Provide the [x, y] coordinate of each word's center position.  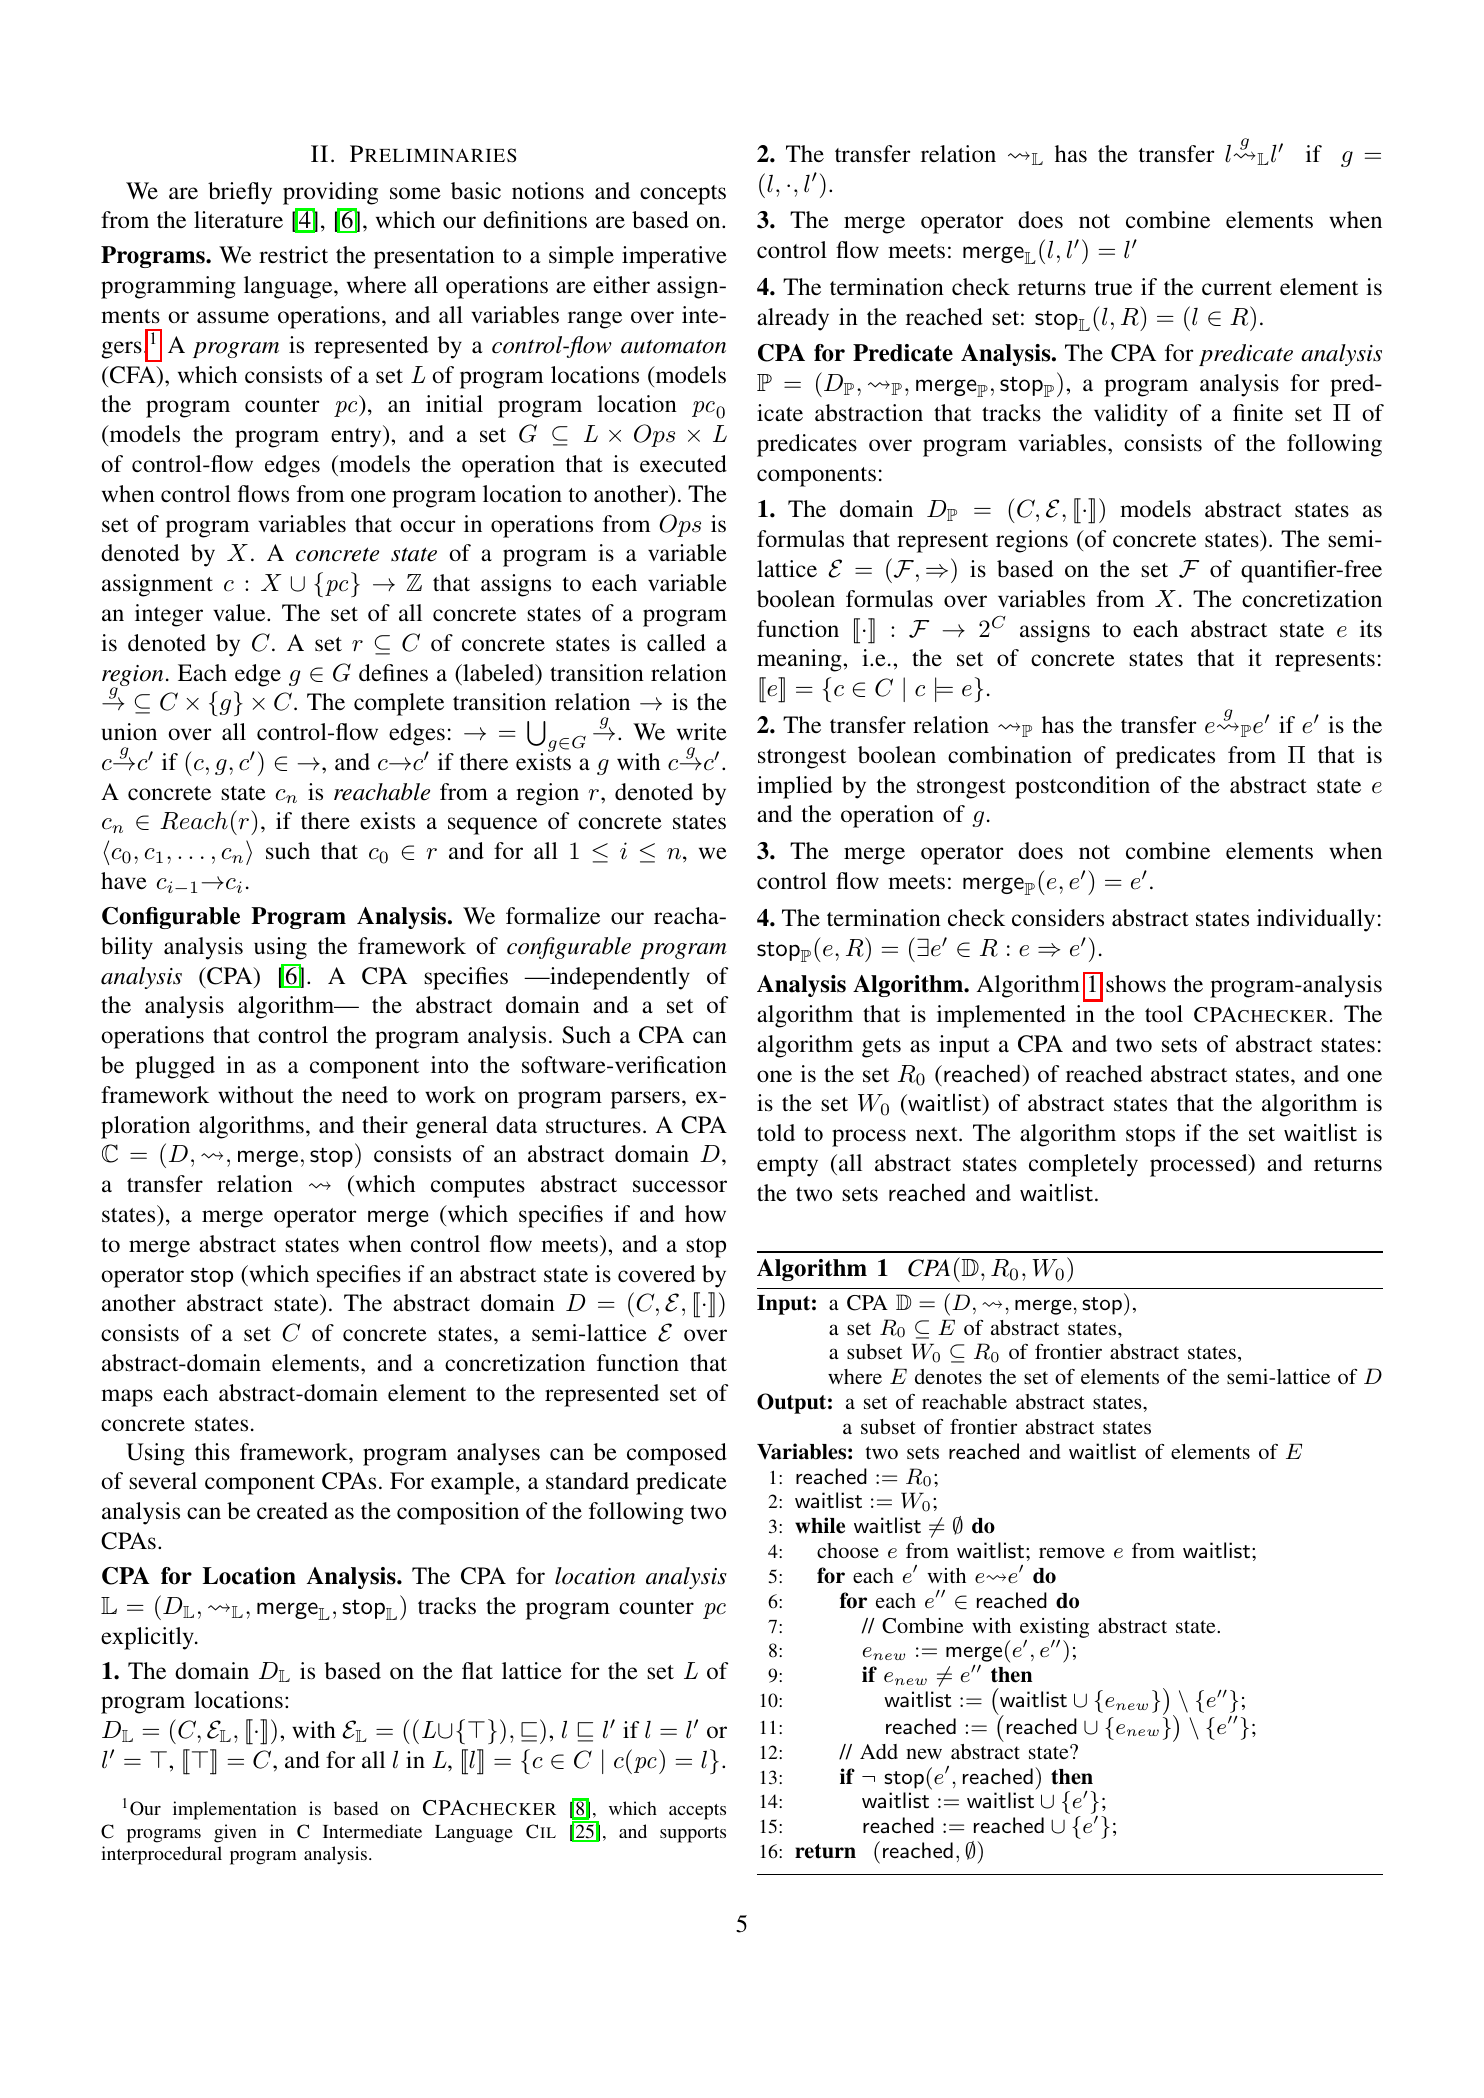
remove [1072, 1552]
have [124, 881]
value [240, 612]
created [292, 1510]
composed [677, 1454]
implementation [235, 1810]
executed [683, 464]
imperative [674, 257]
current [1237, 288]
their [385, 1125]
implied [794, 787]
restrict [293, 255]
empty [787, 1167]
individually [1316, 920]
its [1371, 628]
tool [1164, 1014]
